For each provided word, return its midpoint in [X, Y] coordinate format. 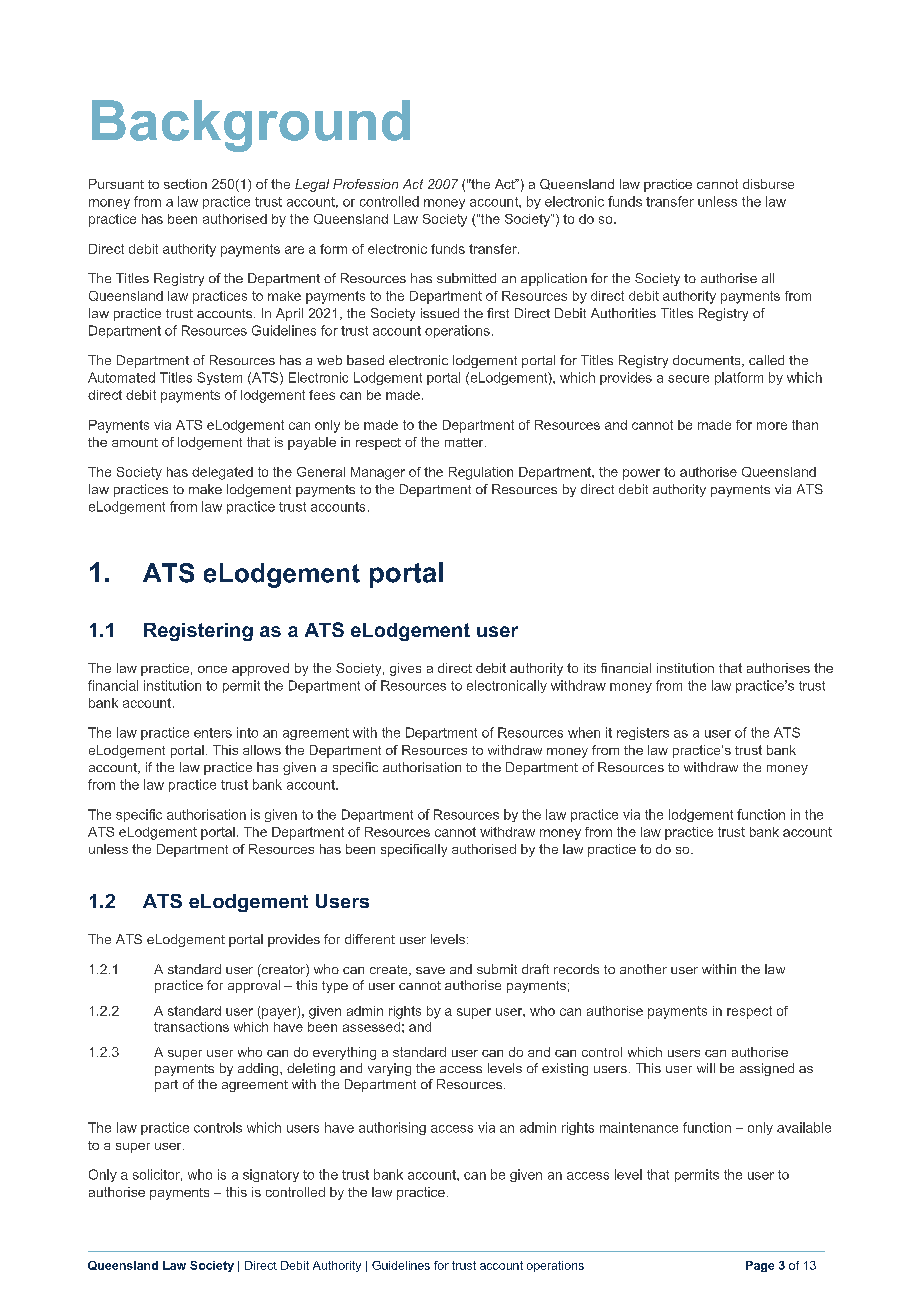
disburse [768, 184]
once [212, 669]
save [430, 970]
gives [405, 669]
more [772, 426]
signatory [271, 1175]
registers [643, 733]
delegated [222, 473]
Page [760, 1266]
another [643, 969]
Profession [365, 184]
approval [254, 986]
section [185, 184]
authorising [392, 1128]
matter [465, 442]
